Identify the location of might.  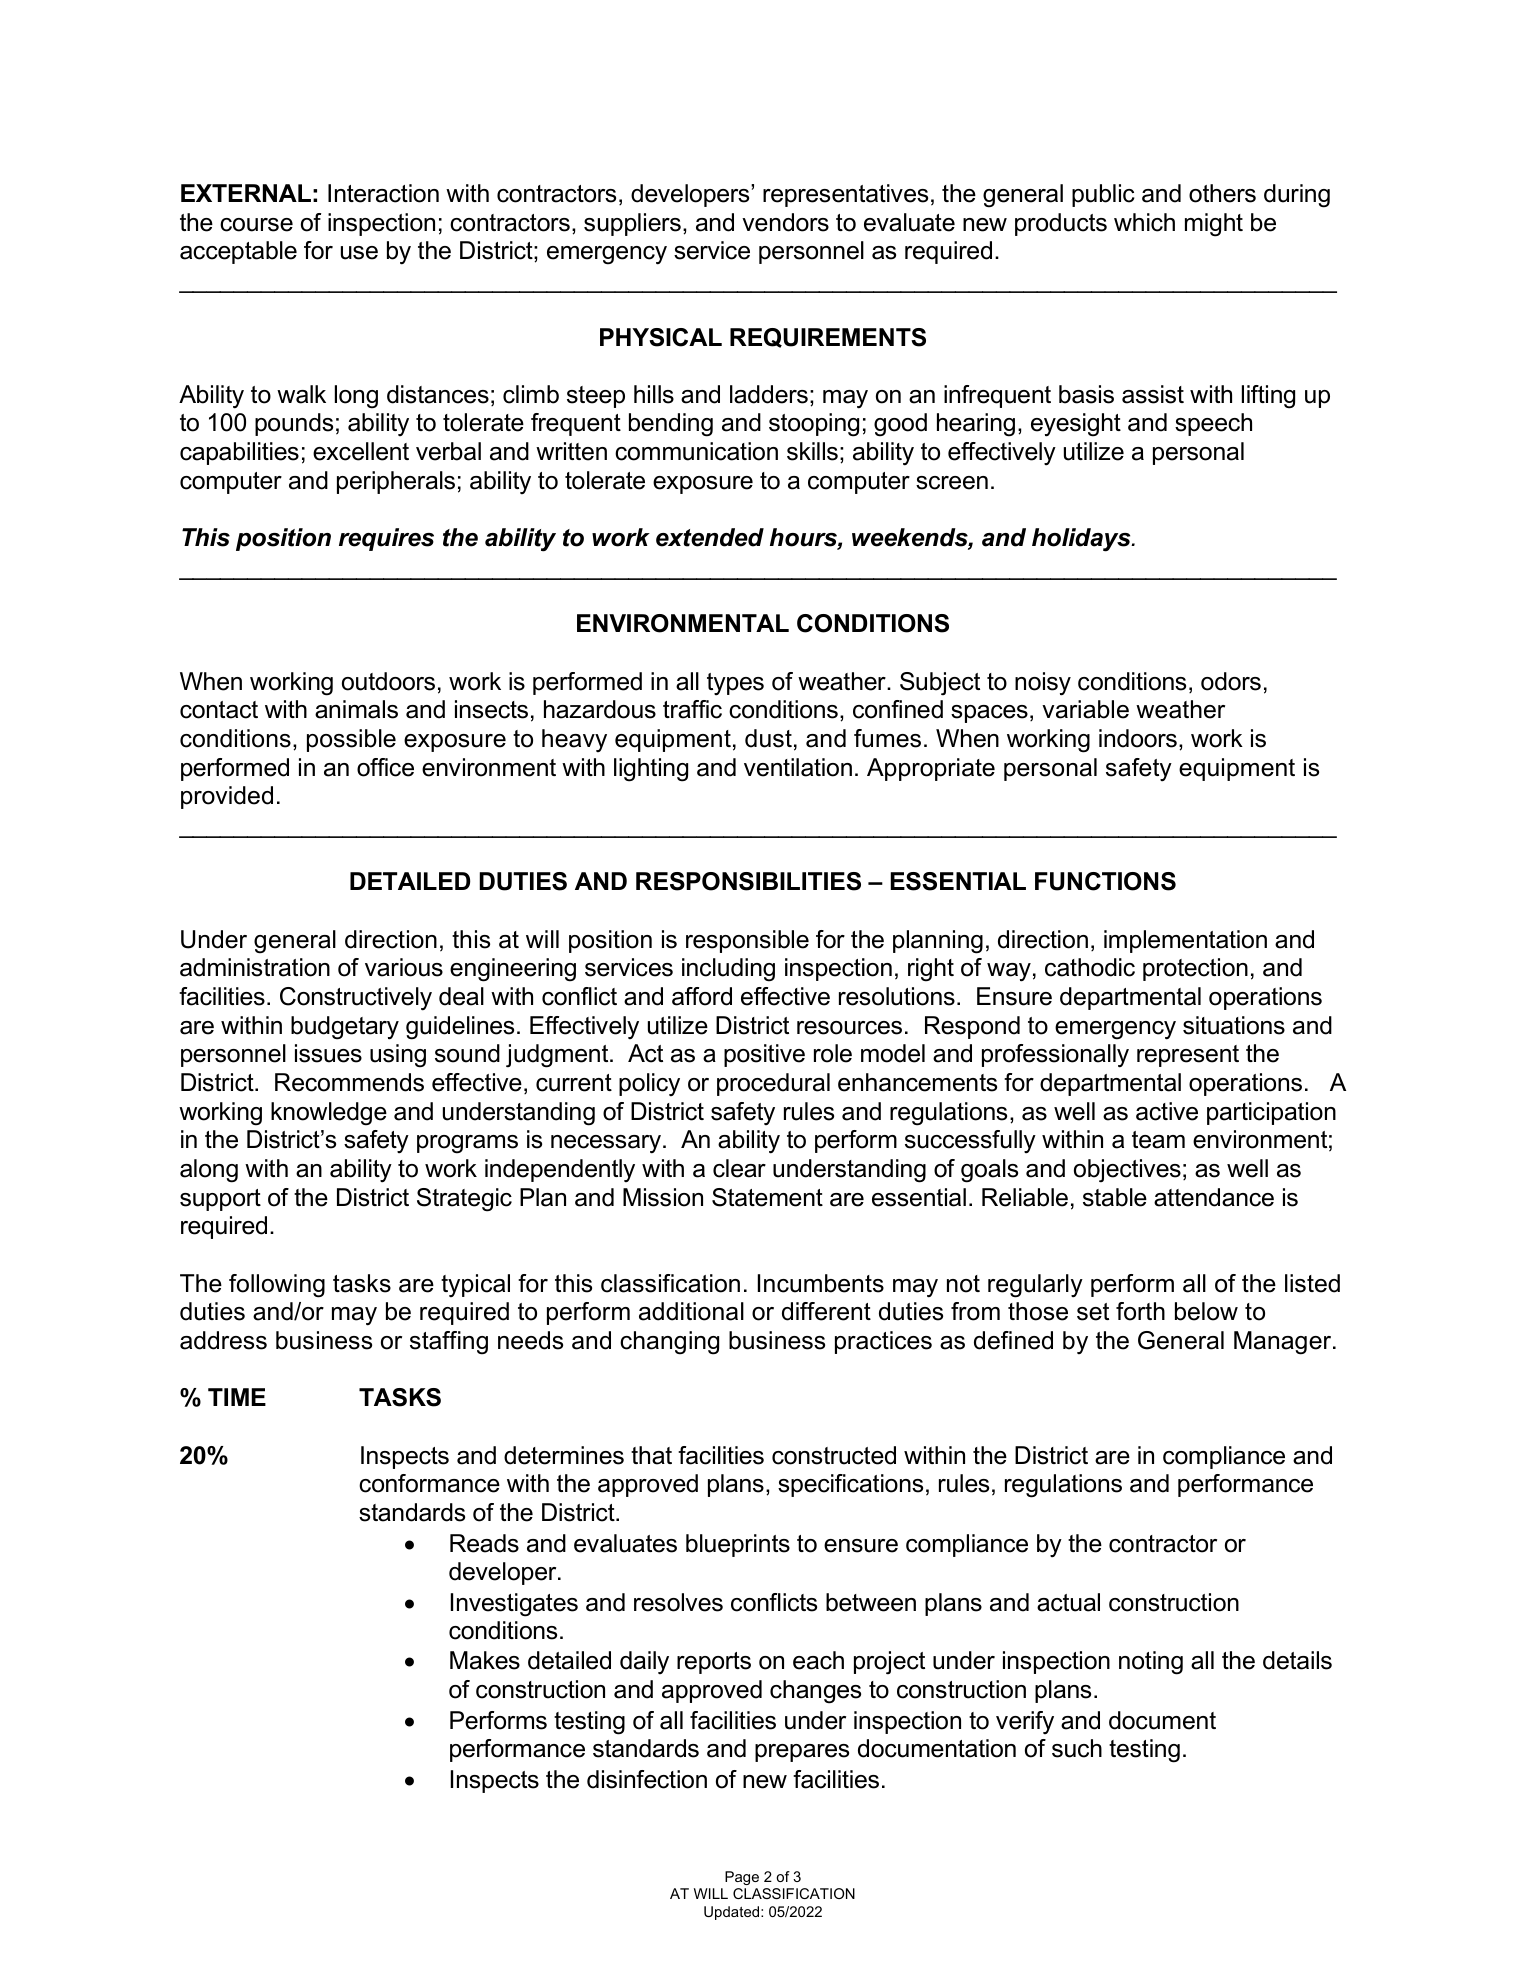
(1214, 225).
